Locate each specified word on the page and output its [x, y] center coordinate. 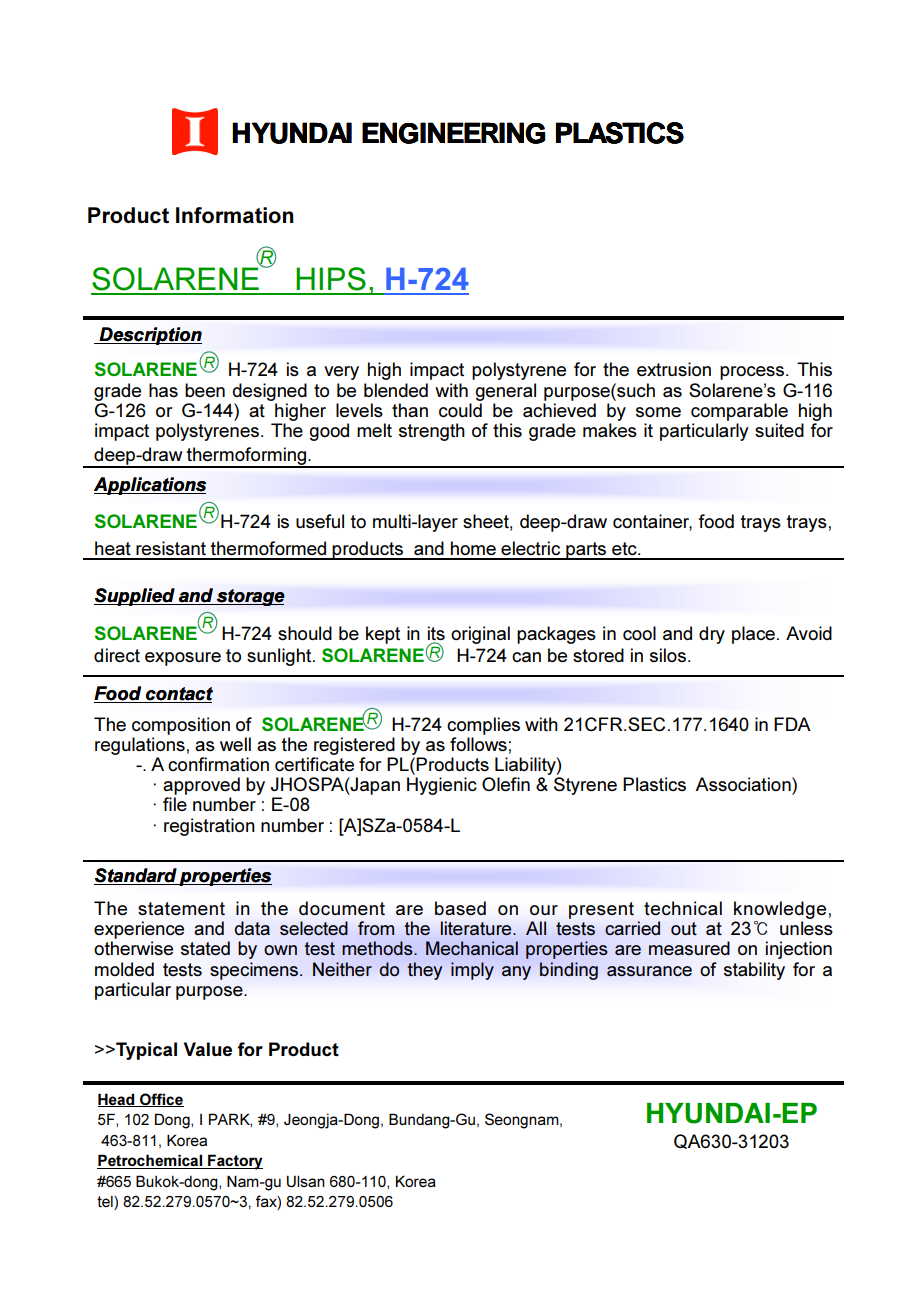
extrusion [674, 369]
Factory [234, 1162]
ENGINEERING [453, 133]
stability [754, 971]
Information [235, 215]
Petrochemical [151, 1161]
